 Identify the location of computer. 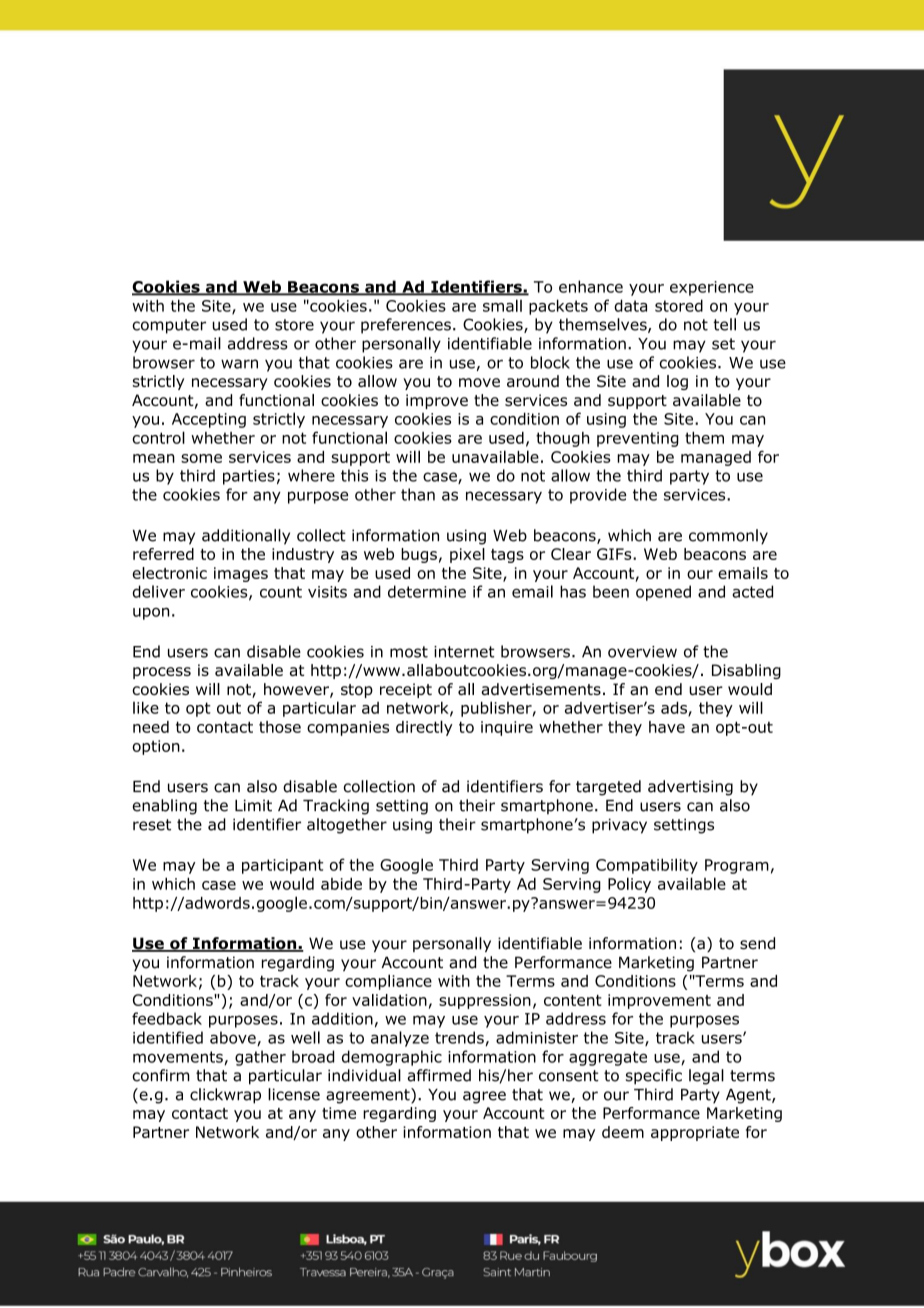
(169, 326).
